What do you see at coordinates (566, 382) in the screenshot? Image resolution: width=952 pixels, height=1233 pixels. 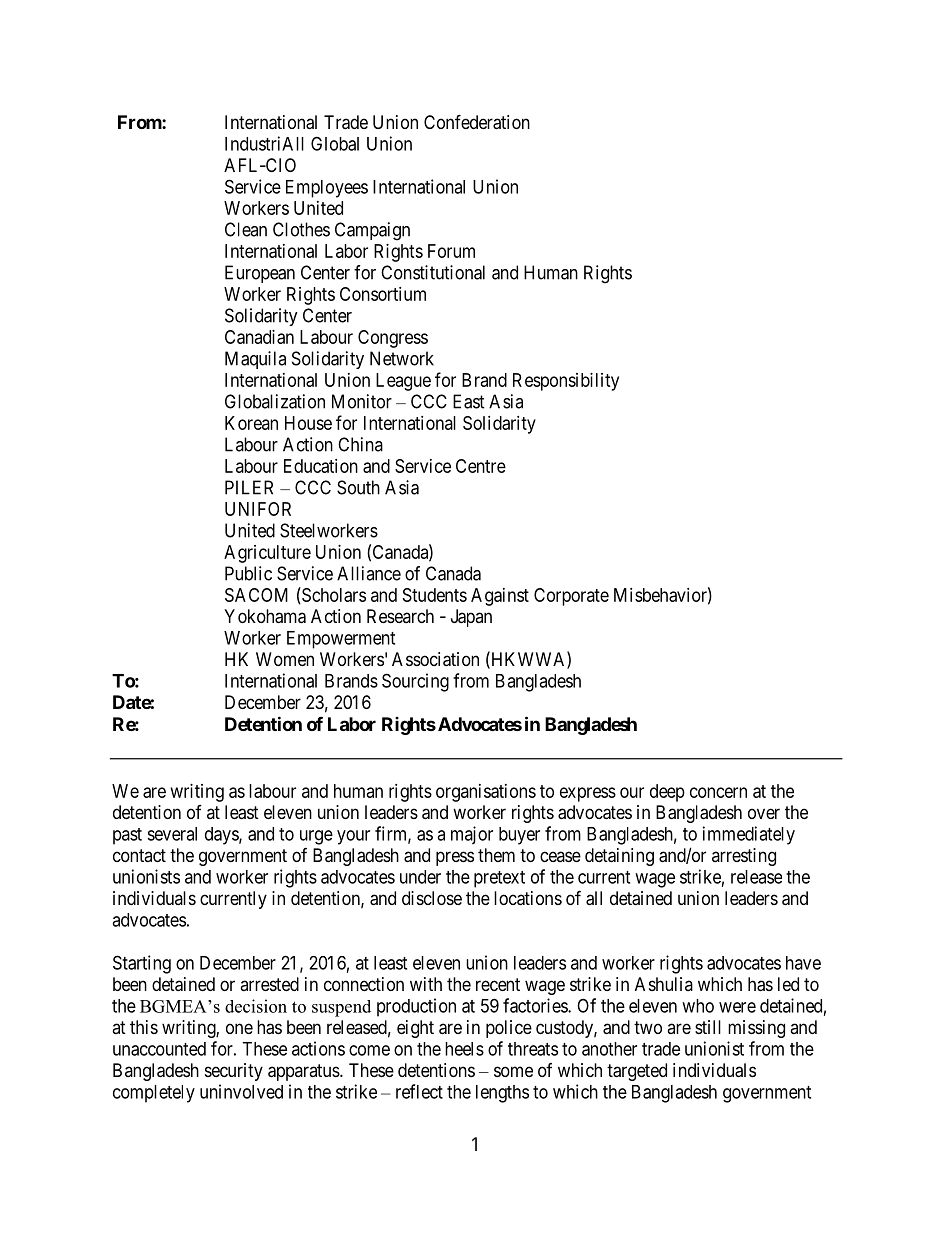 I see `Responsibility` at bounding box center [566, 382].
